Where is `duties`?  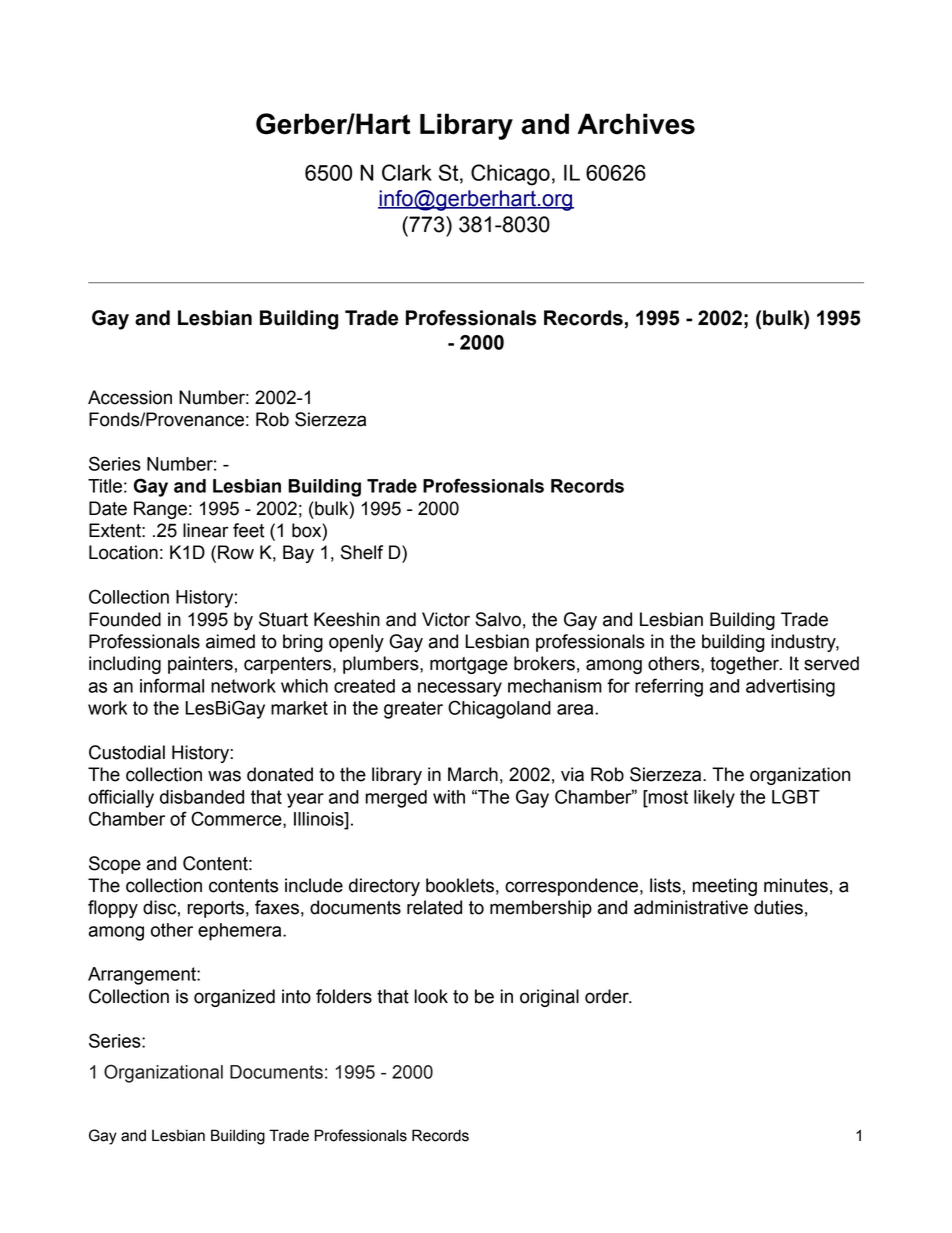
duties is located at coordinates (778, 907).
